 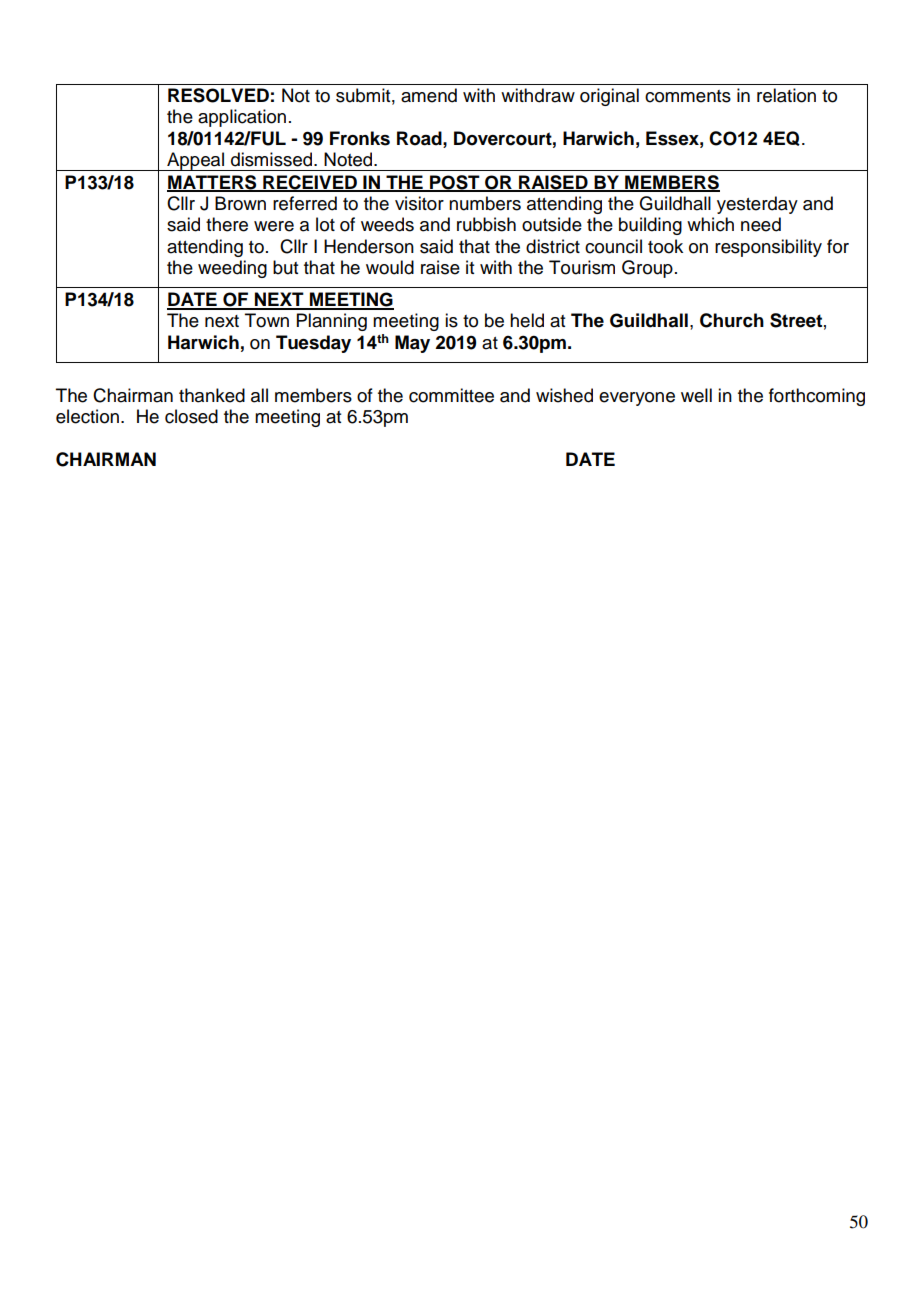 What do you see at coordinates (218, 95) in the image?
I see `RESOLVED` at bounding box center [218, 95].
